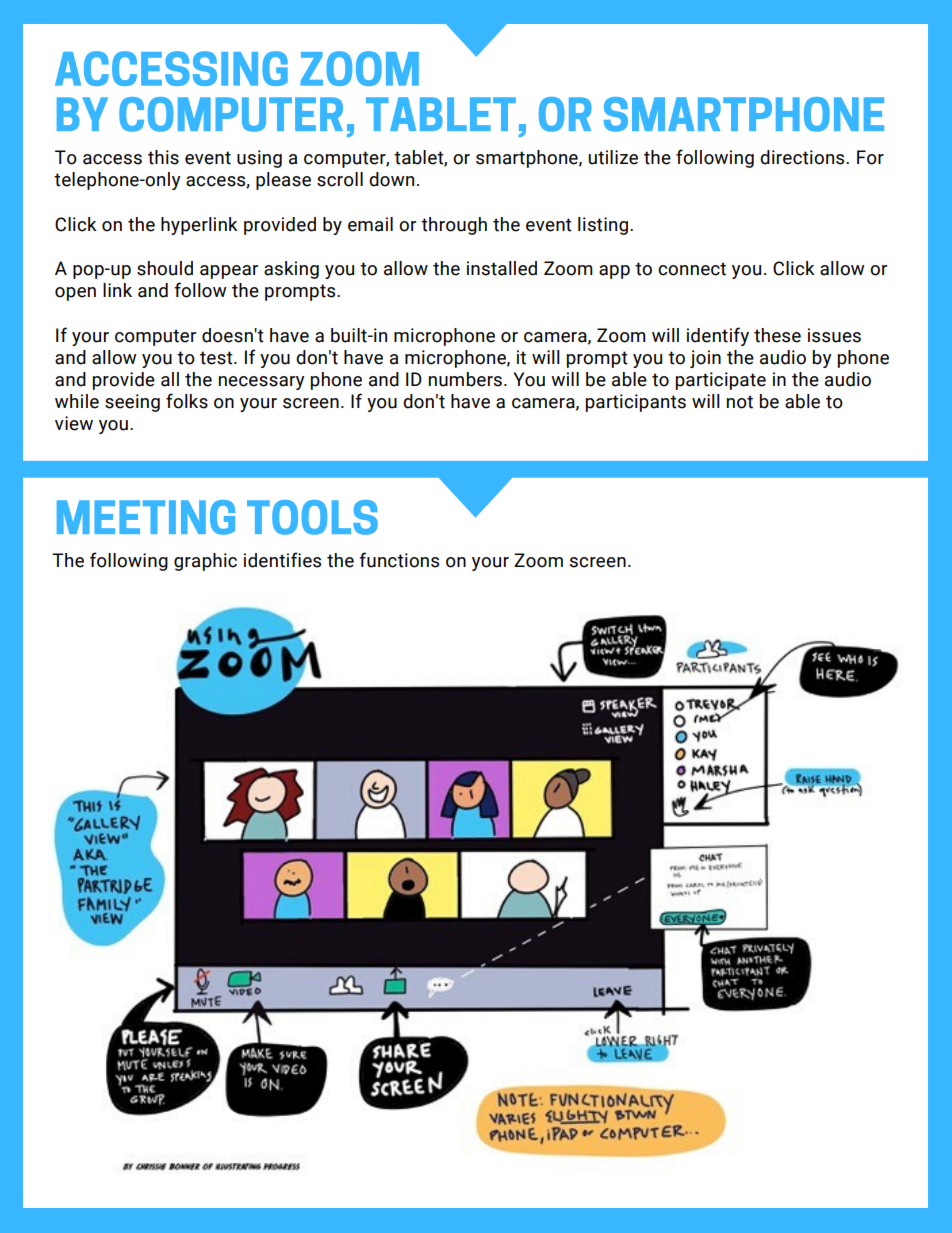 The width and height of the screenshot is (952, 1233). Describe the element at coordinates (163, 157) in the screenshot. I see `this` at that location.
